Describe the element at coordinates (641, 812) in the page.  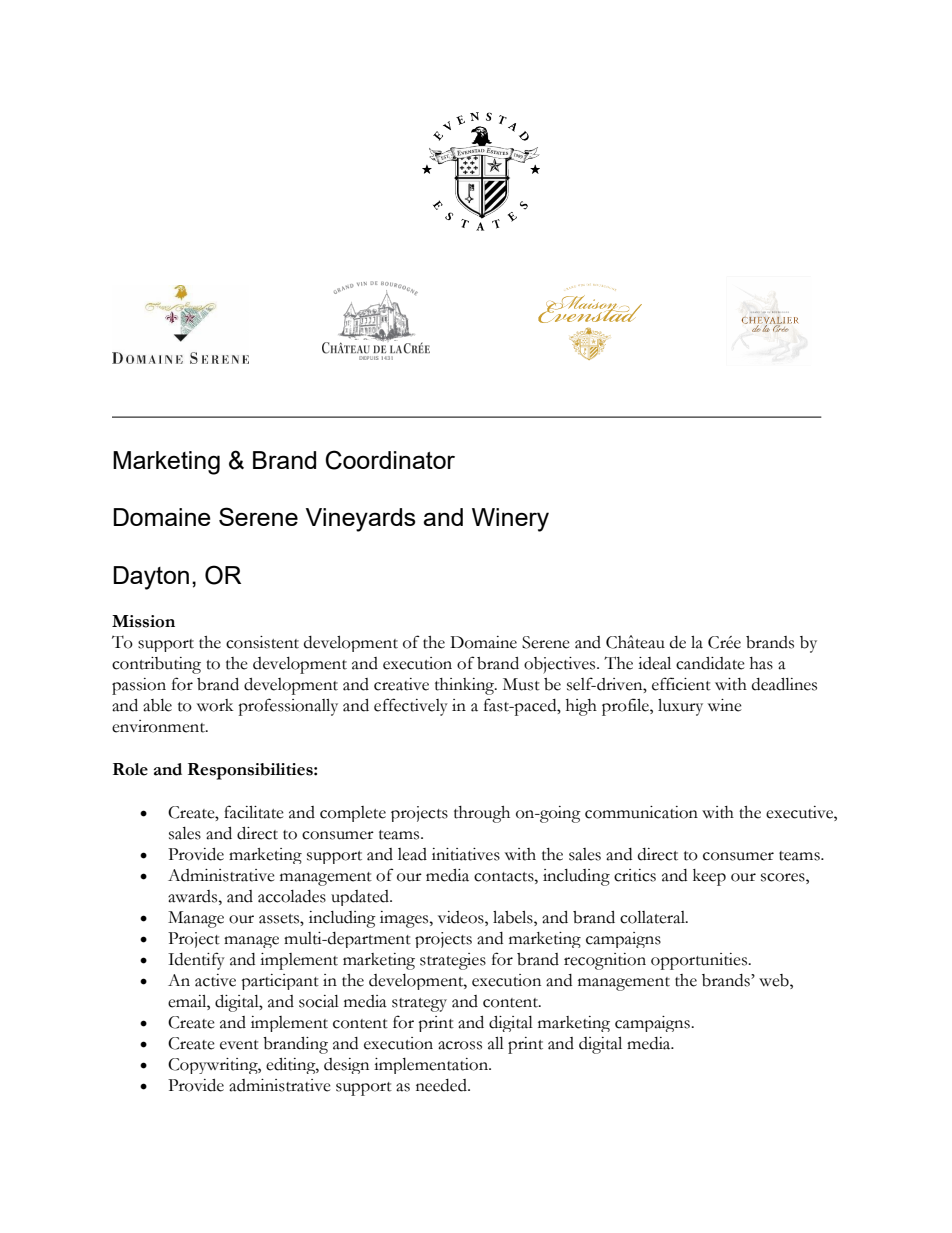
I see `communication` at that location.
